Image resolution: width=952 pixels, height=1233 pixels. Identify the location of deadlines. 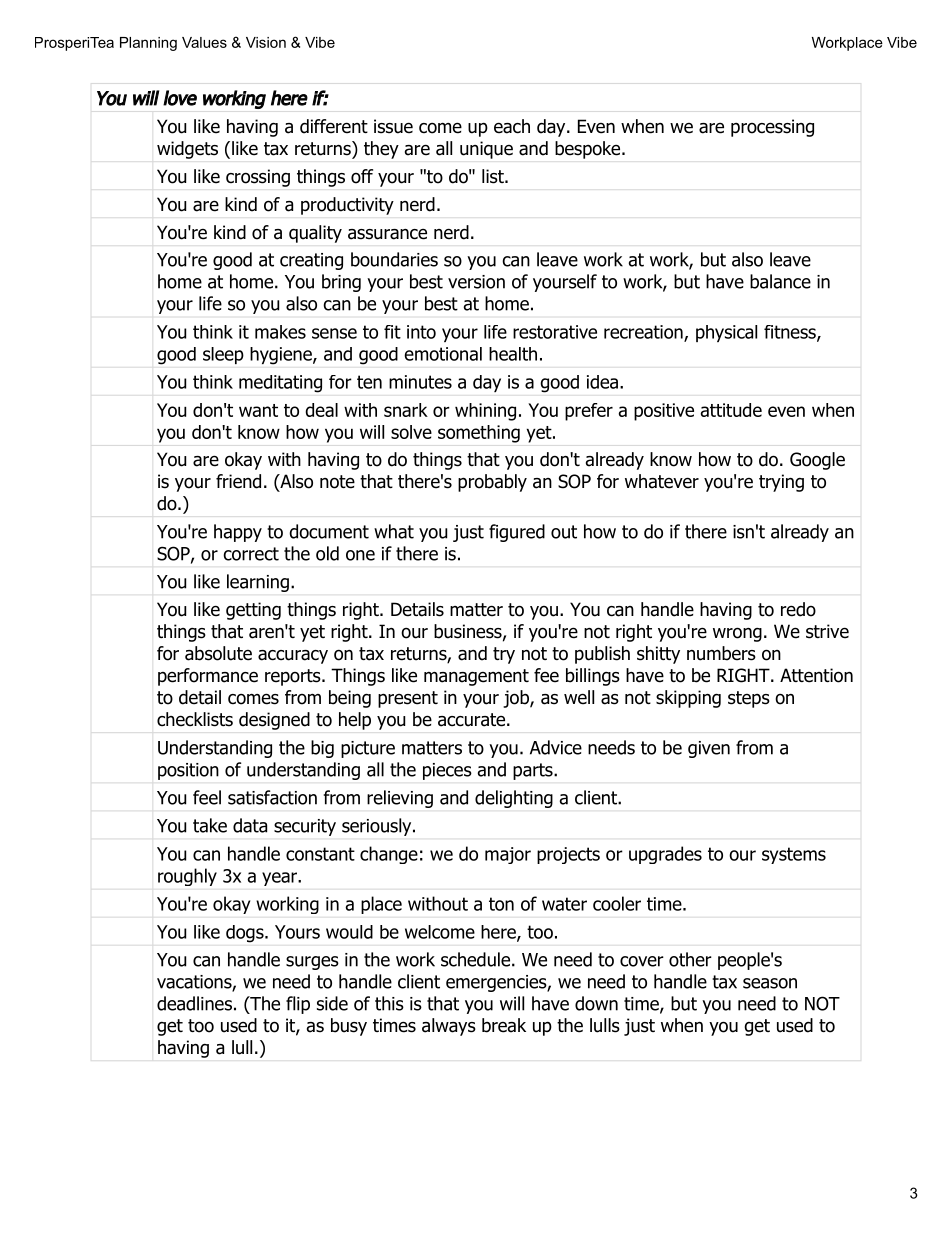
(194, 1003).
